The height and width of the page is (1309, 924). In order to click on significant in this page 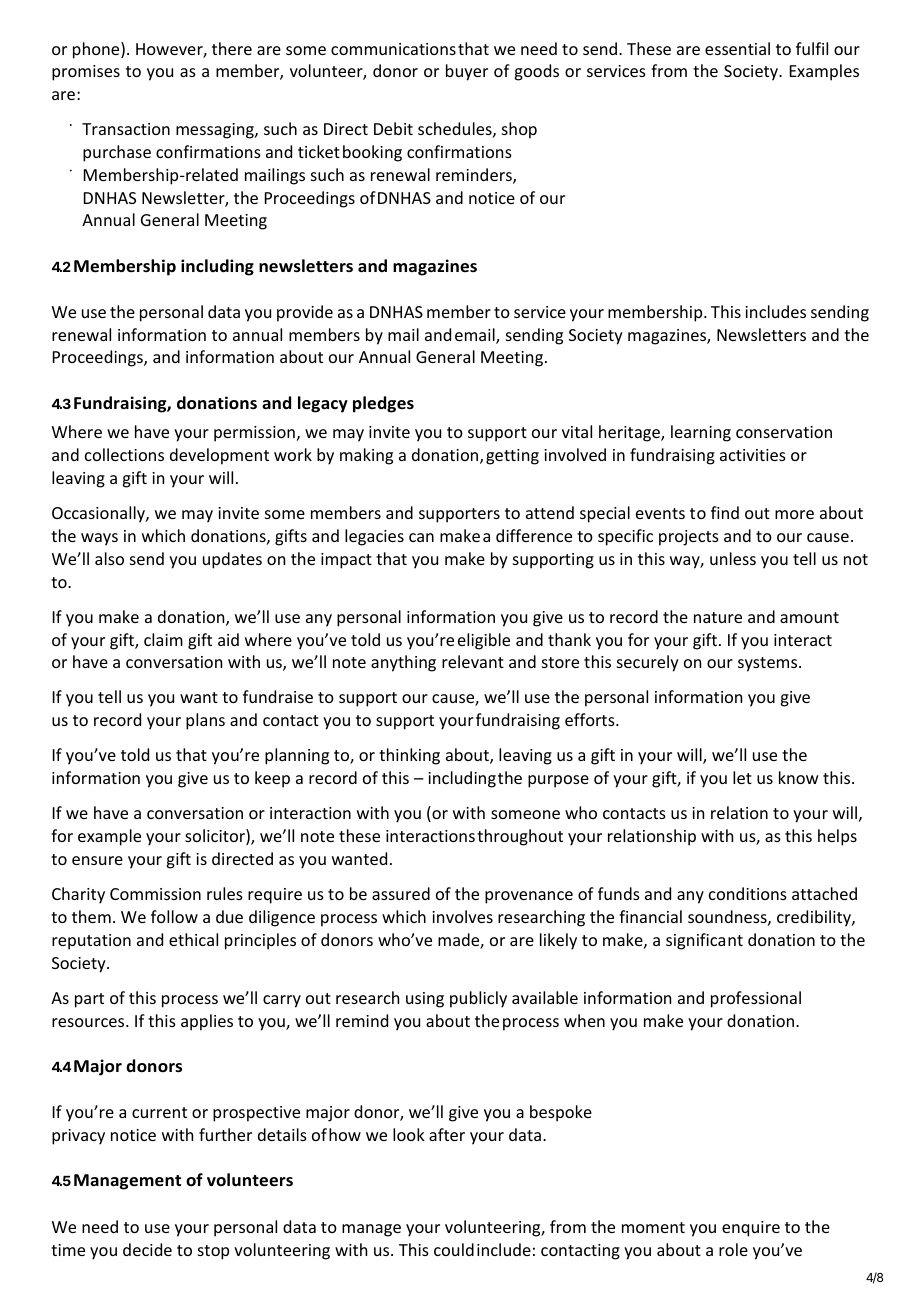, I will do `click(704, 941)`.
